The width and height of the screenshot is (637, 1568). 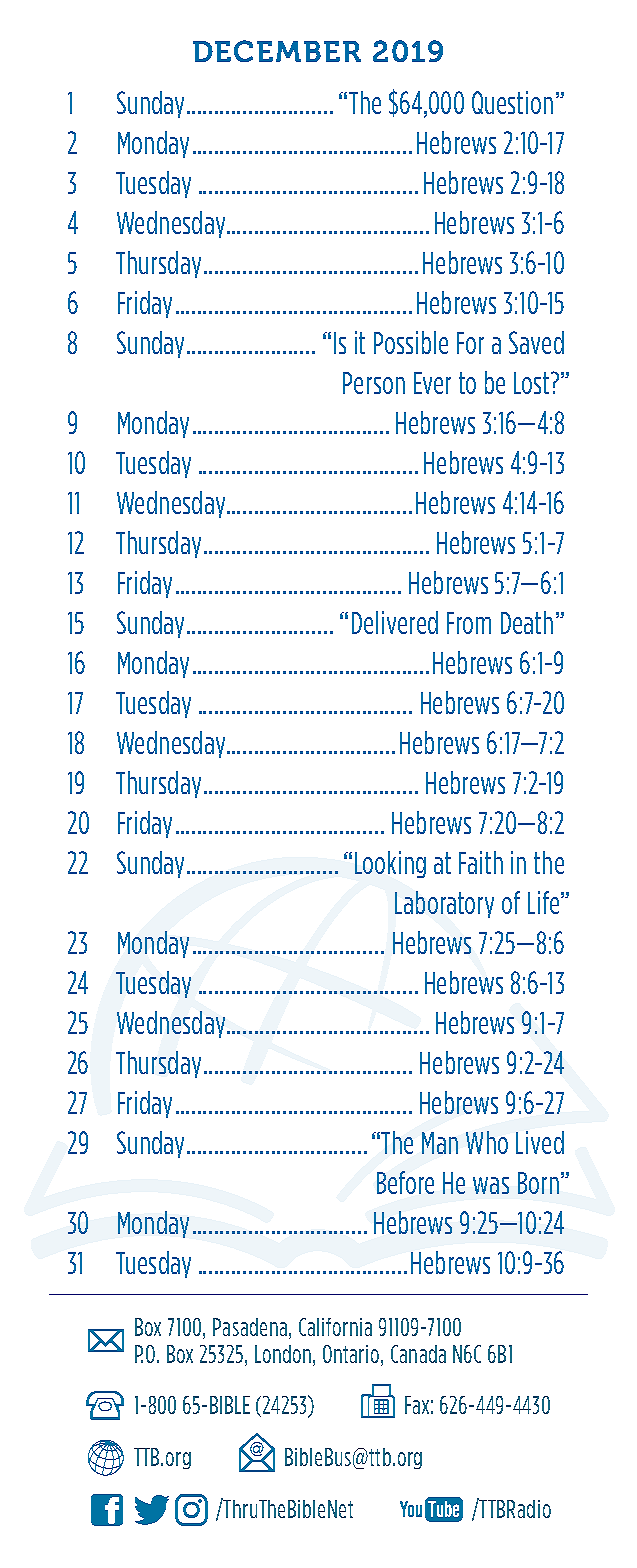 I want to click on Question, so click(x=512, y=102).
